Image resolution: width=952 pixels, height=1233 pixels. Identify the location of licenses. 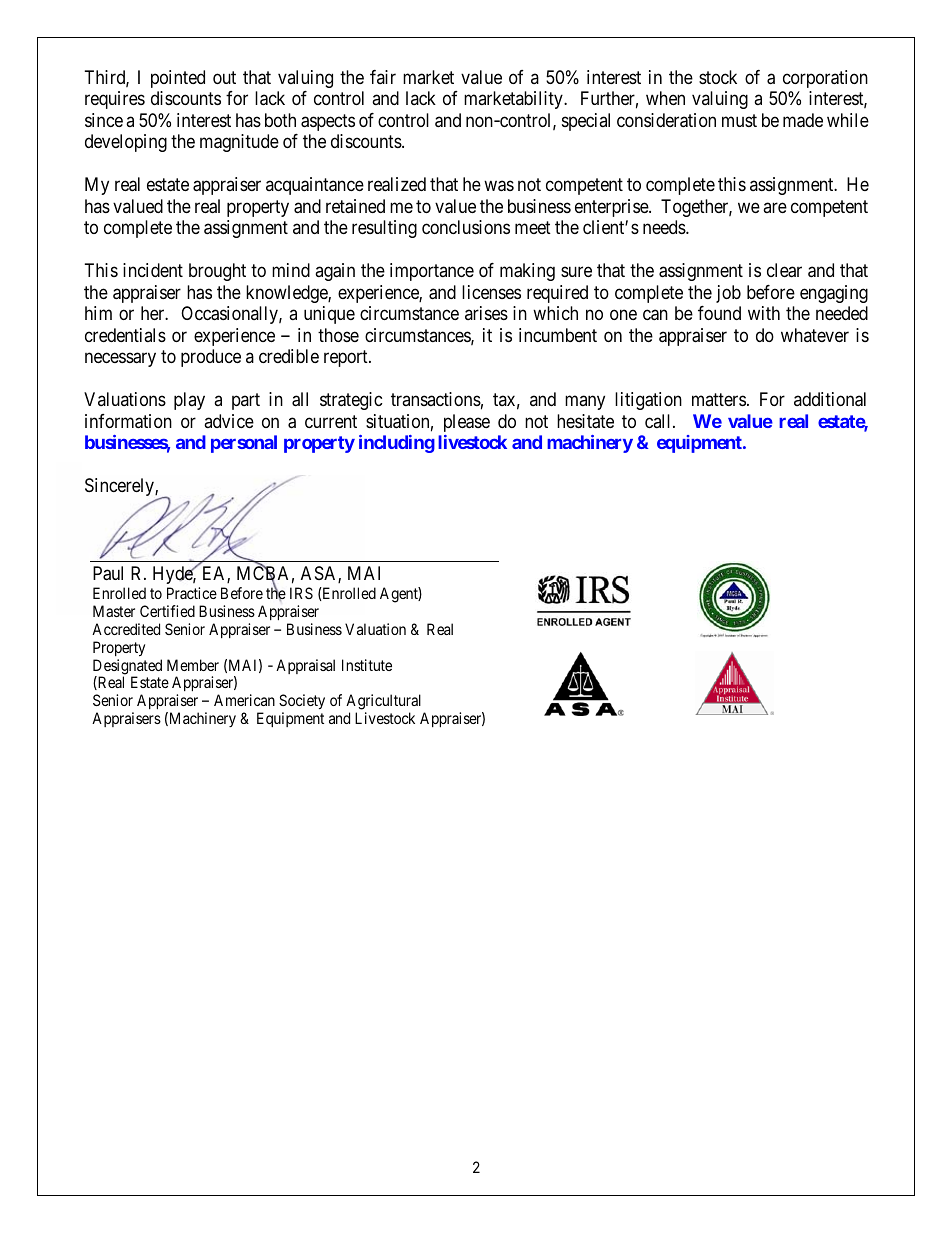
(491, 292).
